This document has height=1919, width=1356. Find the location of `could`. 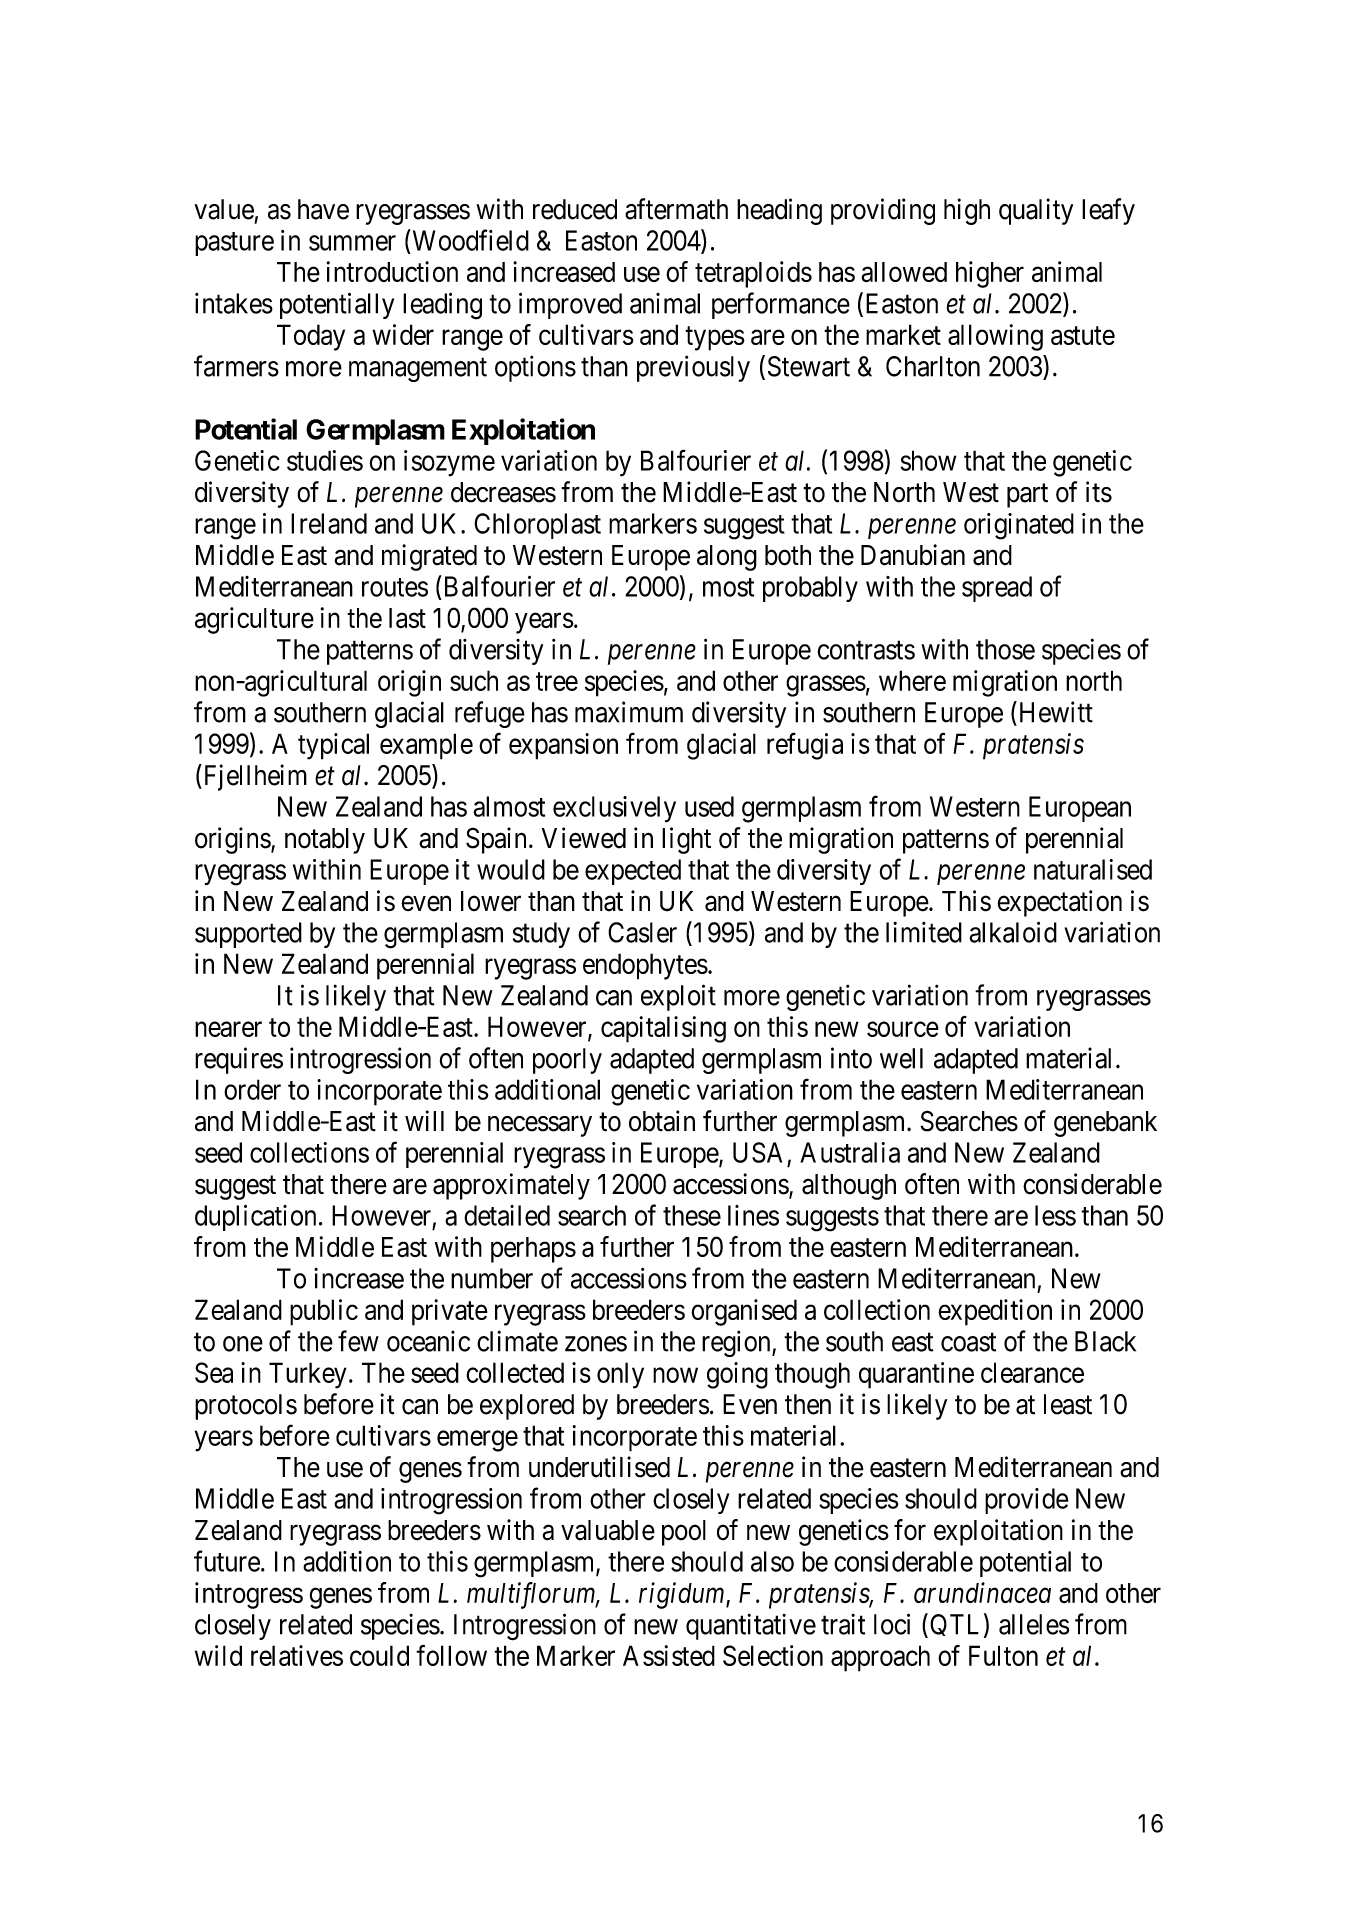

could is located at coordinates (379, 1655).
